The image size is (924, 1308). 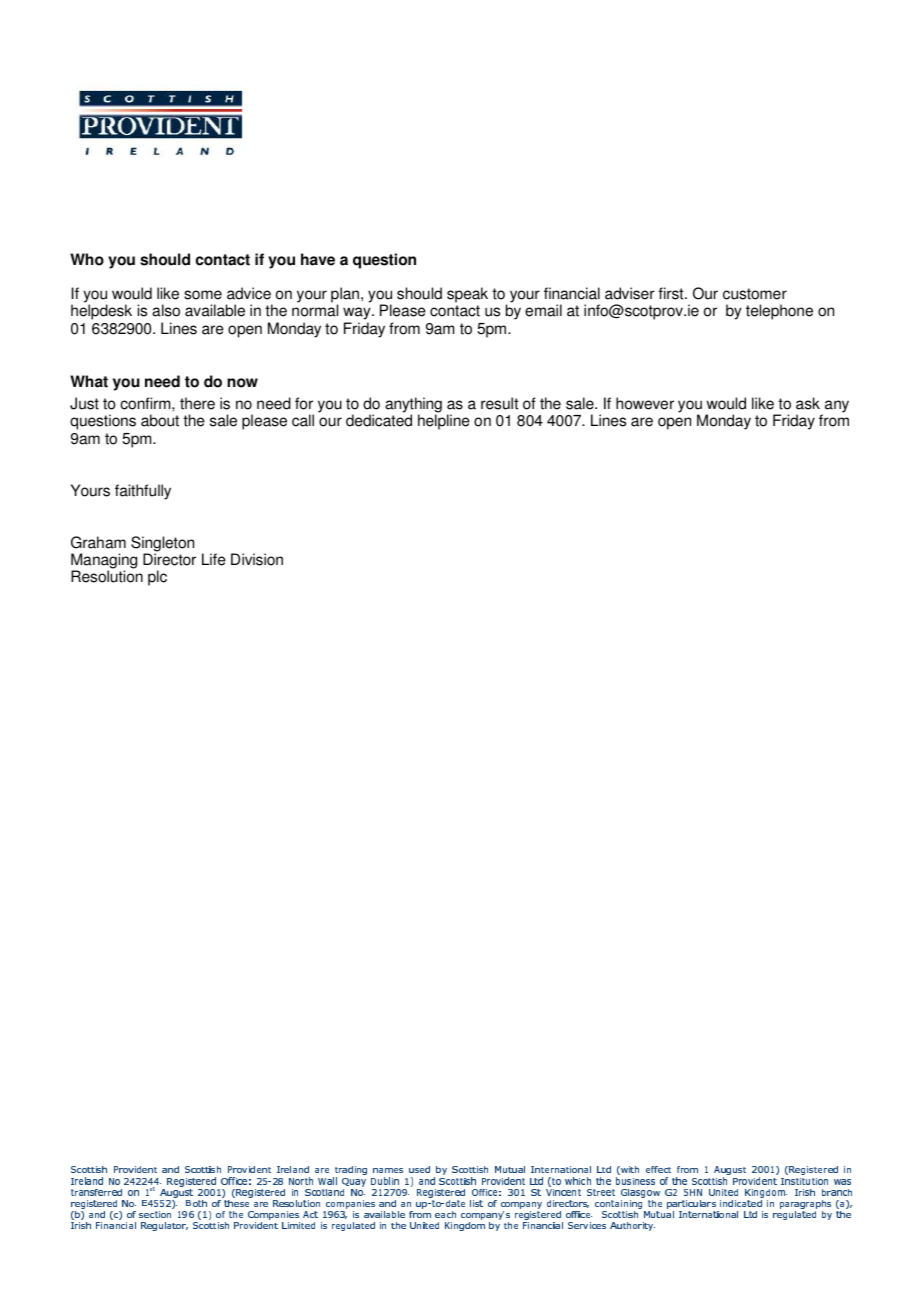 I want to click on customer, so click(x=755, y=294).
